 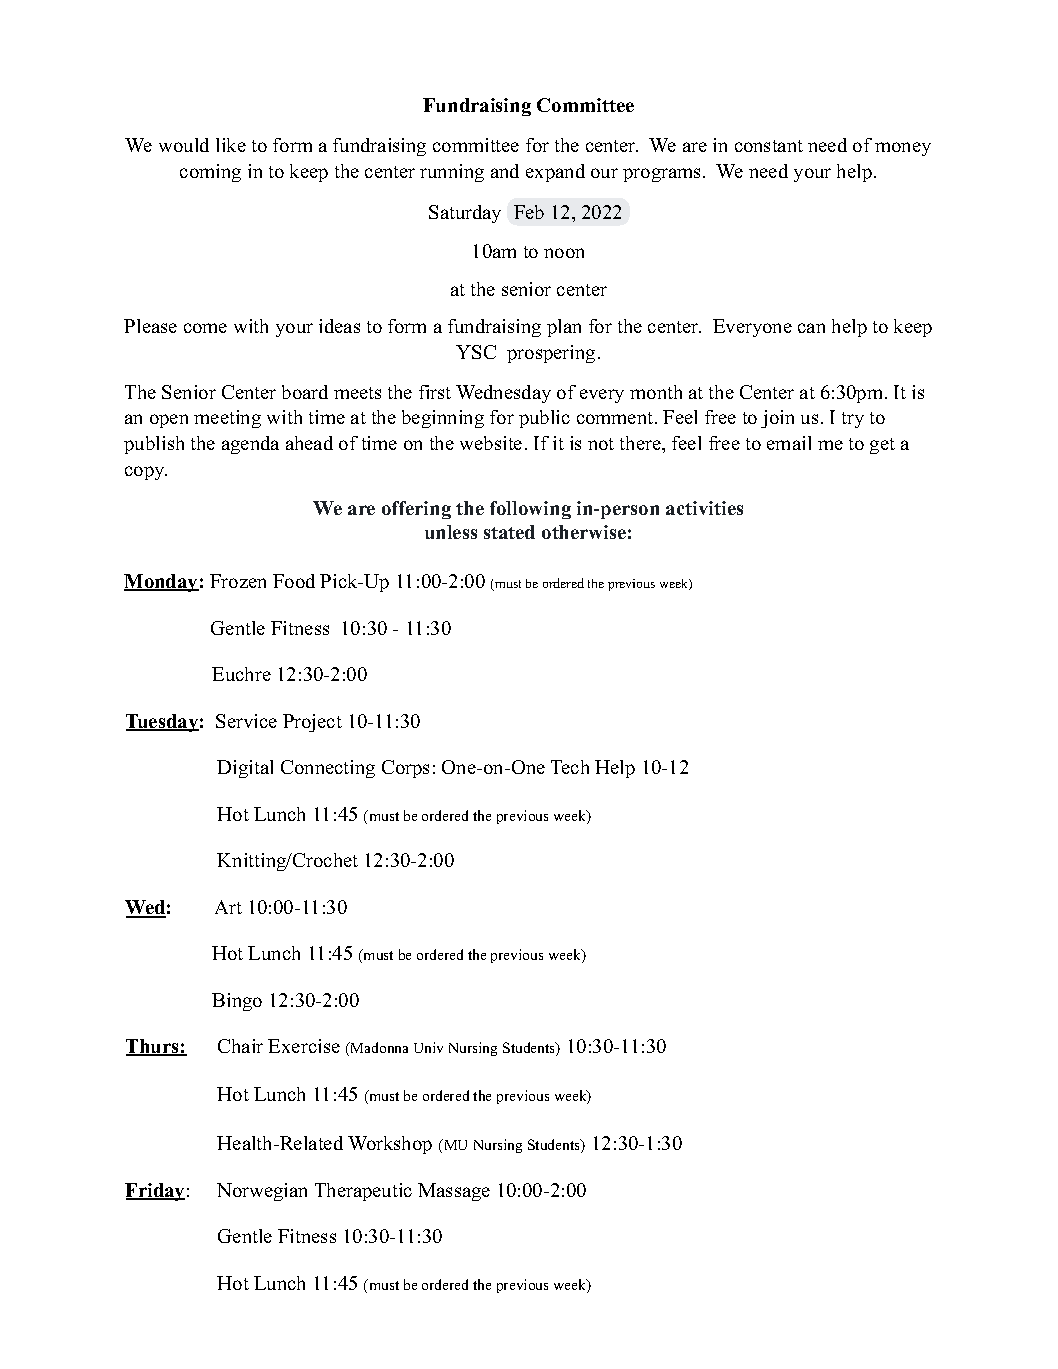 I want to click on constant, so click(x=769, y=146).
